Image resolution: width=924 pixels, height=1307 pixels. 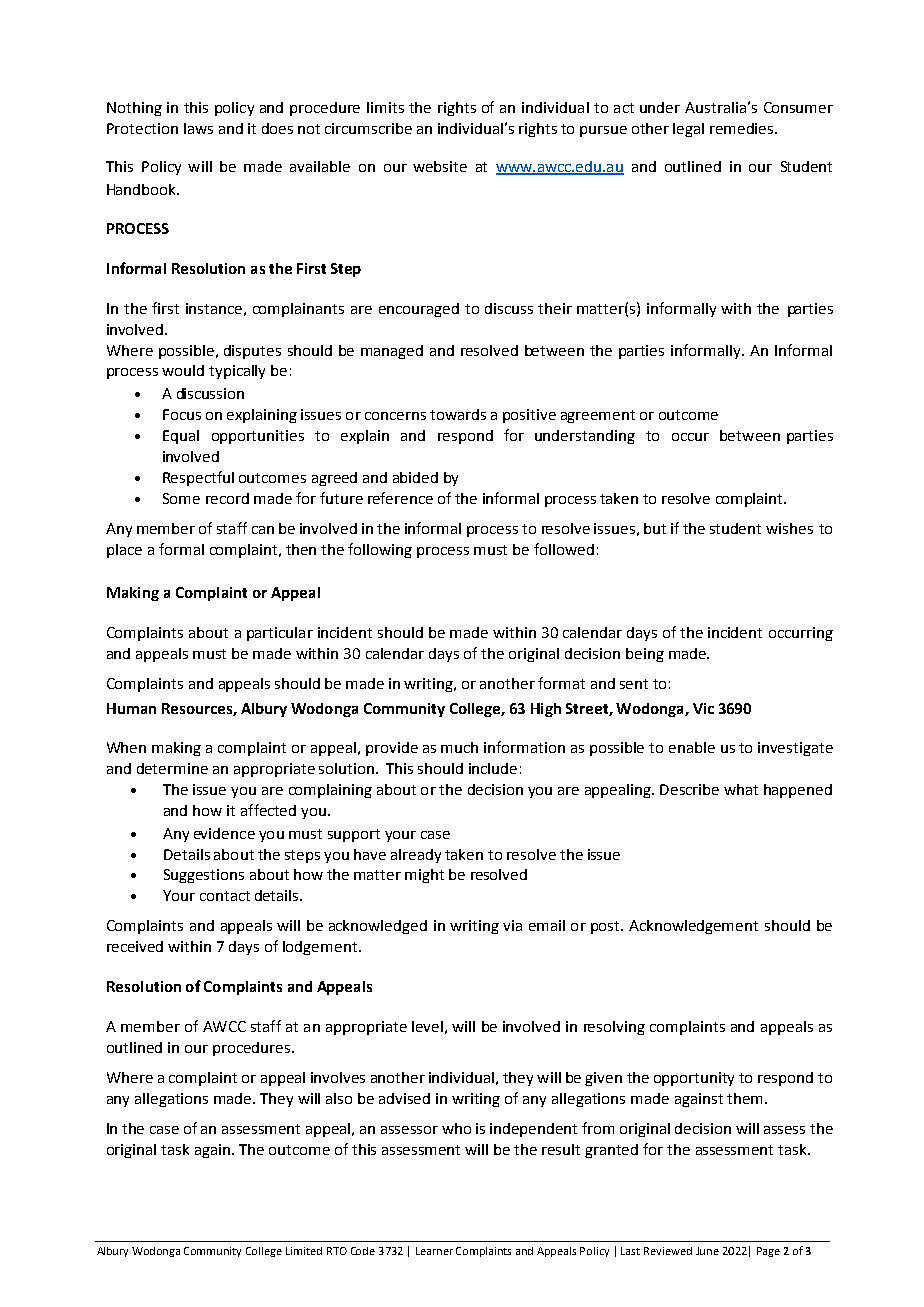 I want to click on towards, so click(x=458, y=414).
